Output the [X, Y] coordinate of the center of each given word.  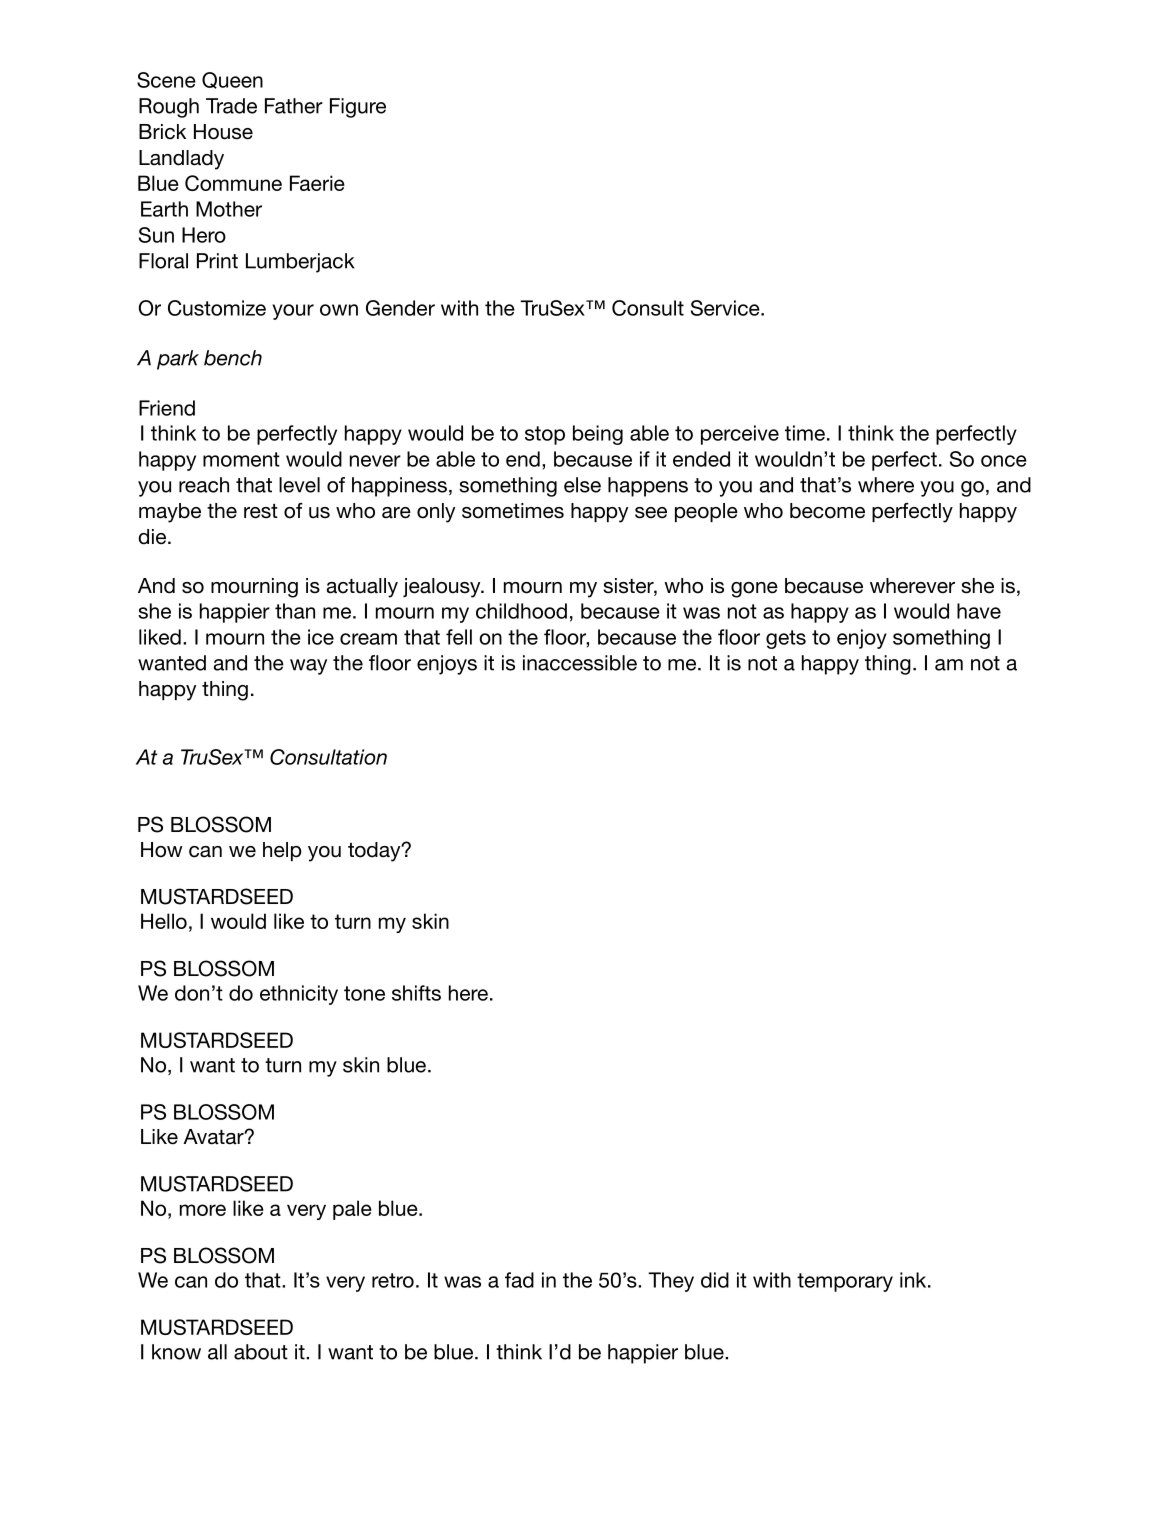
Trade [231, 106]
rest [261, 511]
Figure [358, 108]
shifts [416, 993]
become [827, 511]
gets [786, 639]
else [582, 485]
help [282, 851]
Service [726, 308]
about [261, 1352]
